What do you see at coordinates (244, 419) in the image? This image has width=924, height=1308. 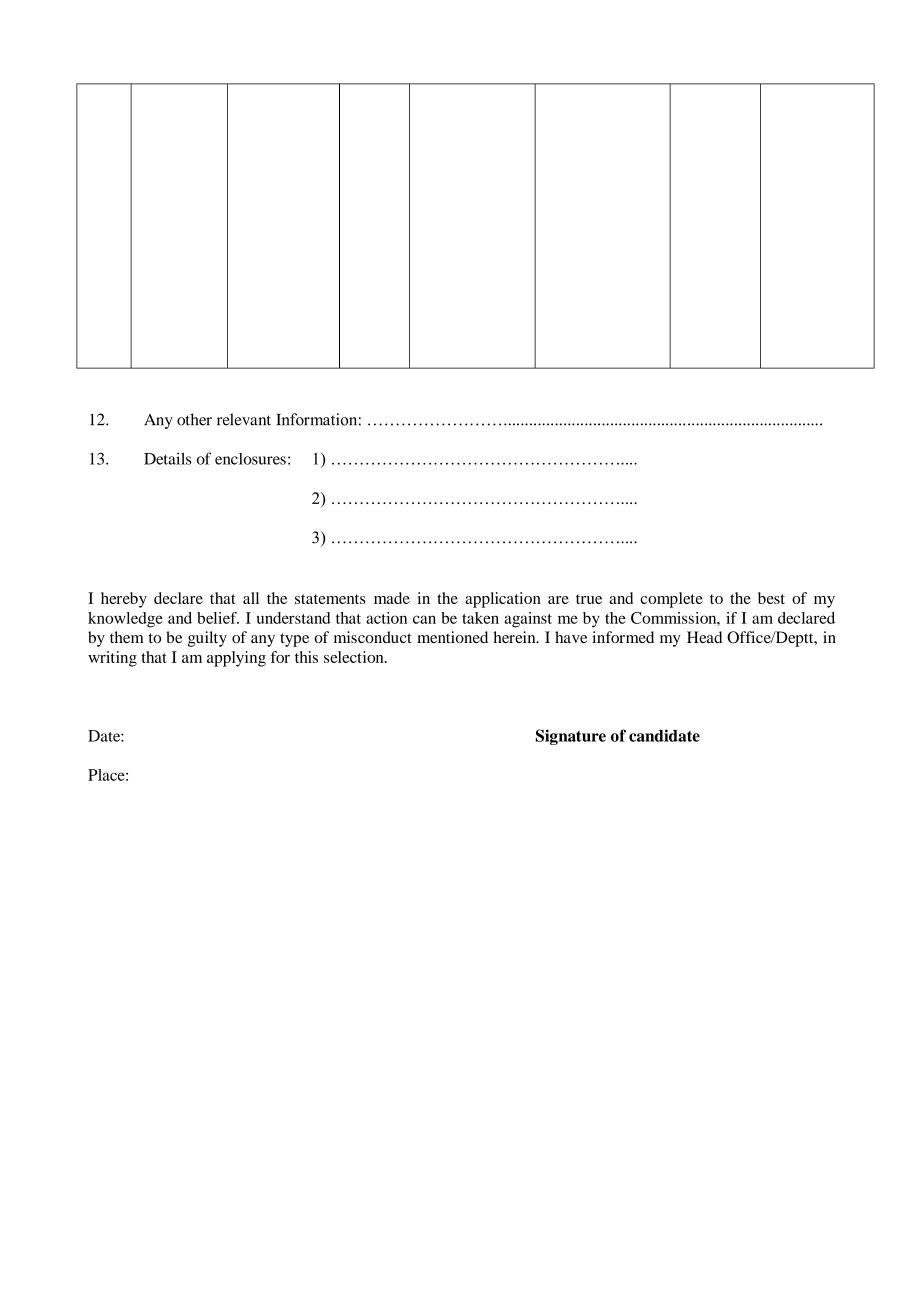 I see `relevant` at bounding box center [244, 419].
